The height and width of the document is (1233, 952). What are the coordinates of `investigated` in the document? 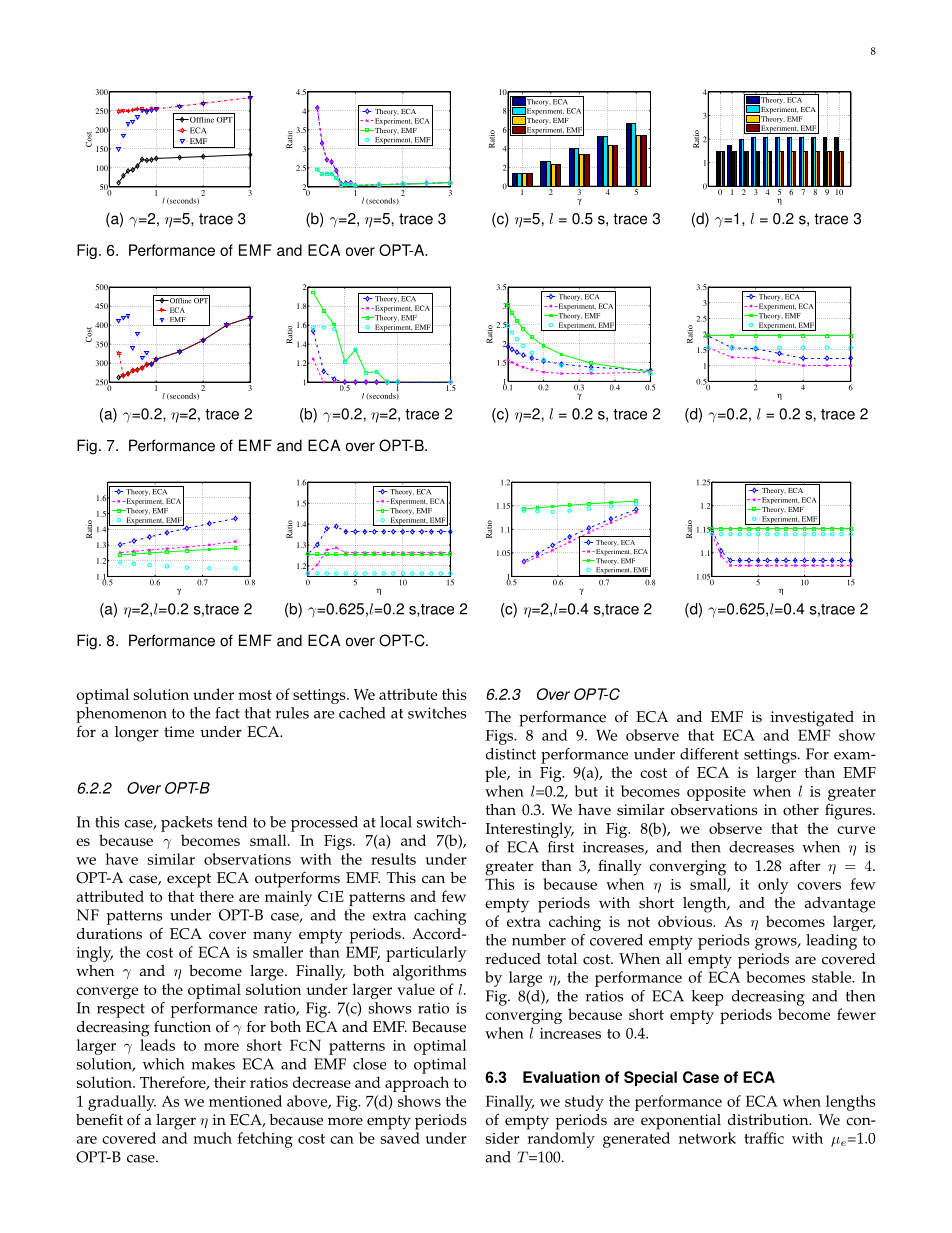 It's located at (812, 719).
